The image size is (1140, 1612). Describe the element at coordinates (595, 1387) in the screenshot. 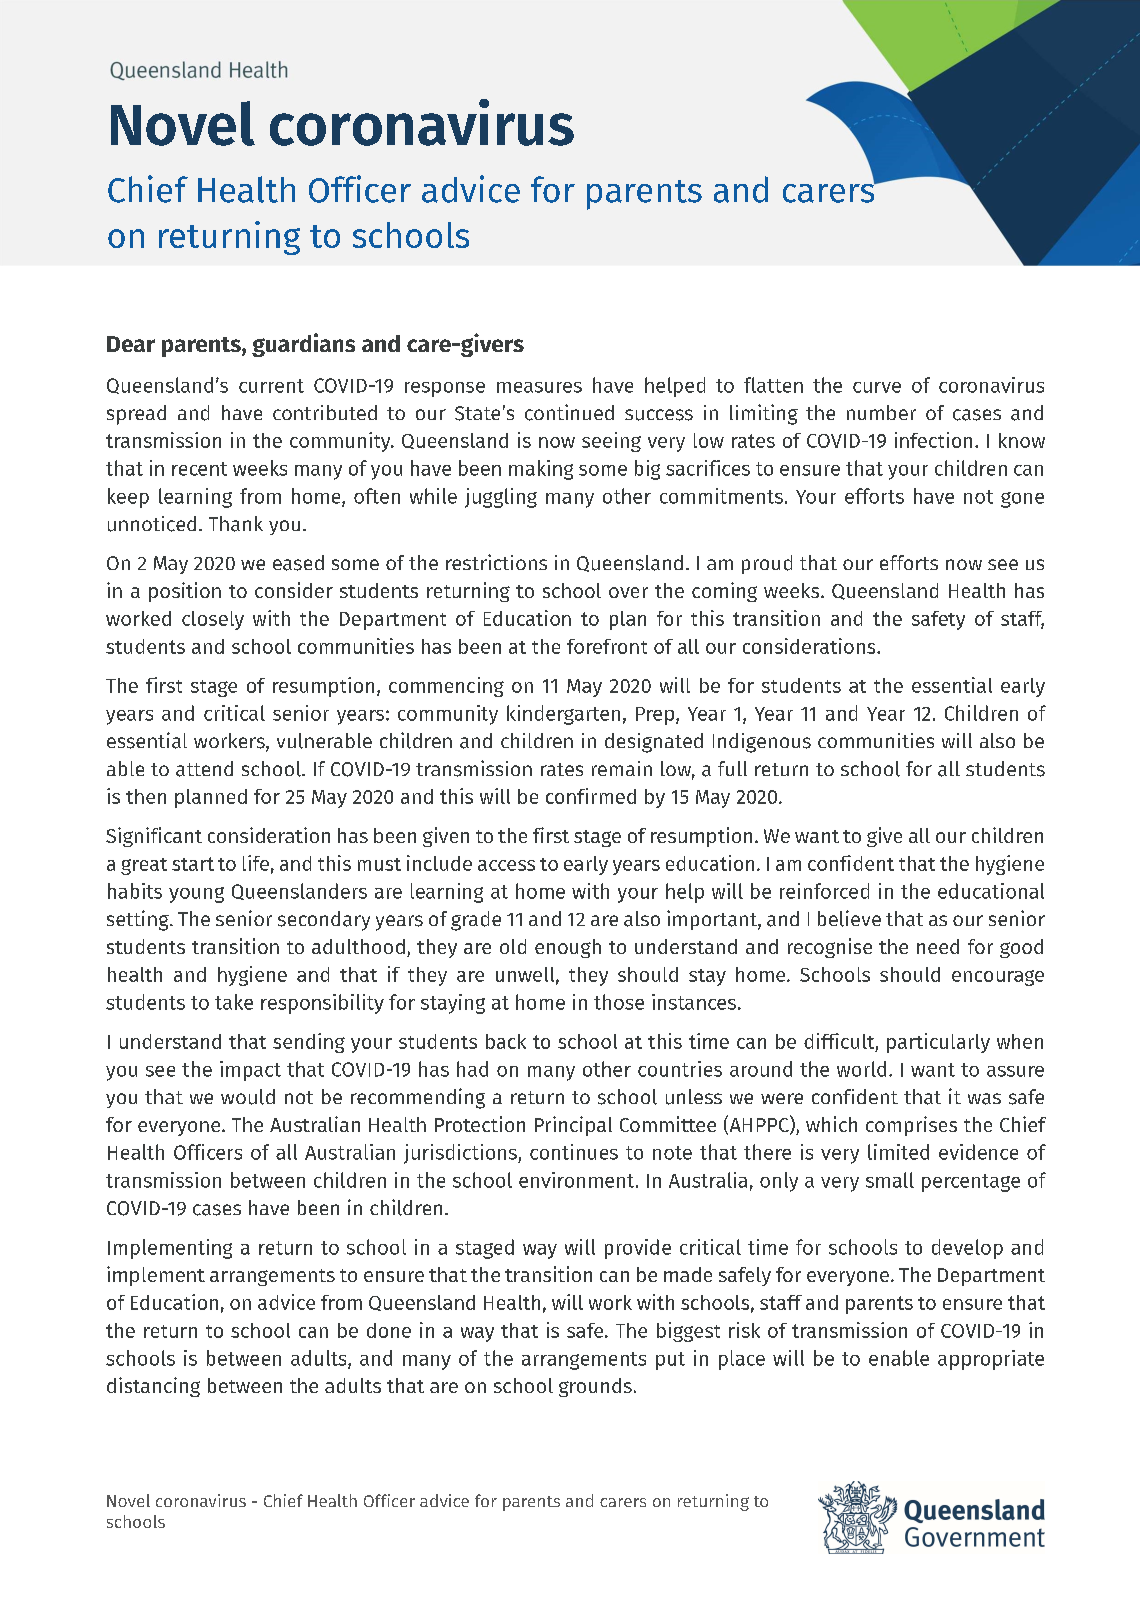

I see `grounds` at that location.
